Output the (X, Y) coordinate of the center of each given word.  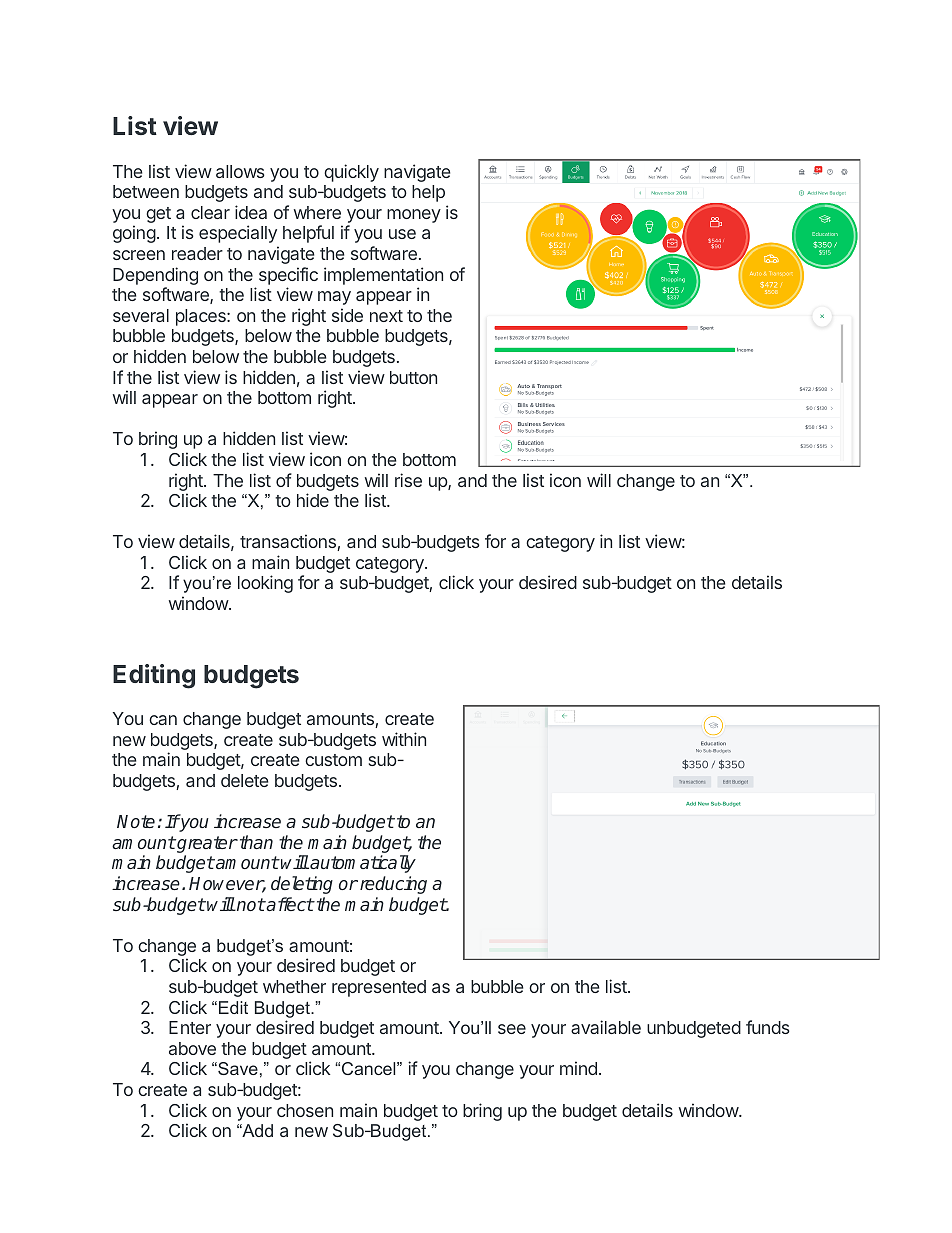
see (512, 1029)
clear (210, 212)
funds (768, 1027)
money (414, 216)
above (192, 1048)
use (402, 234)
